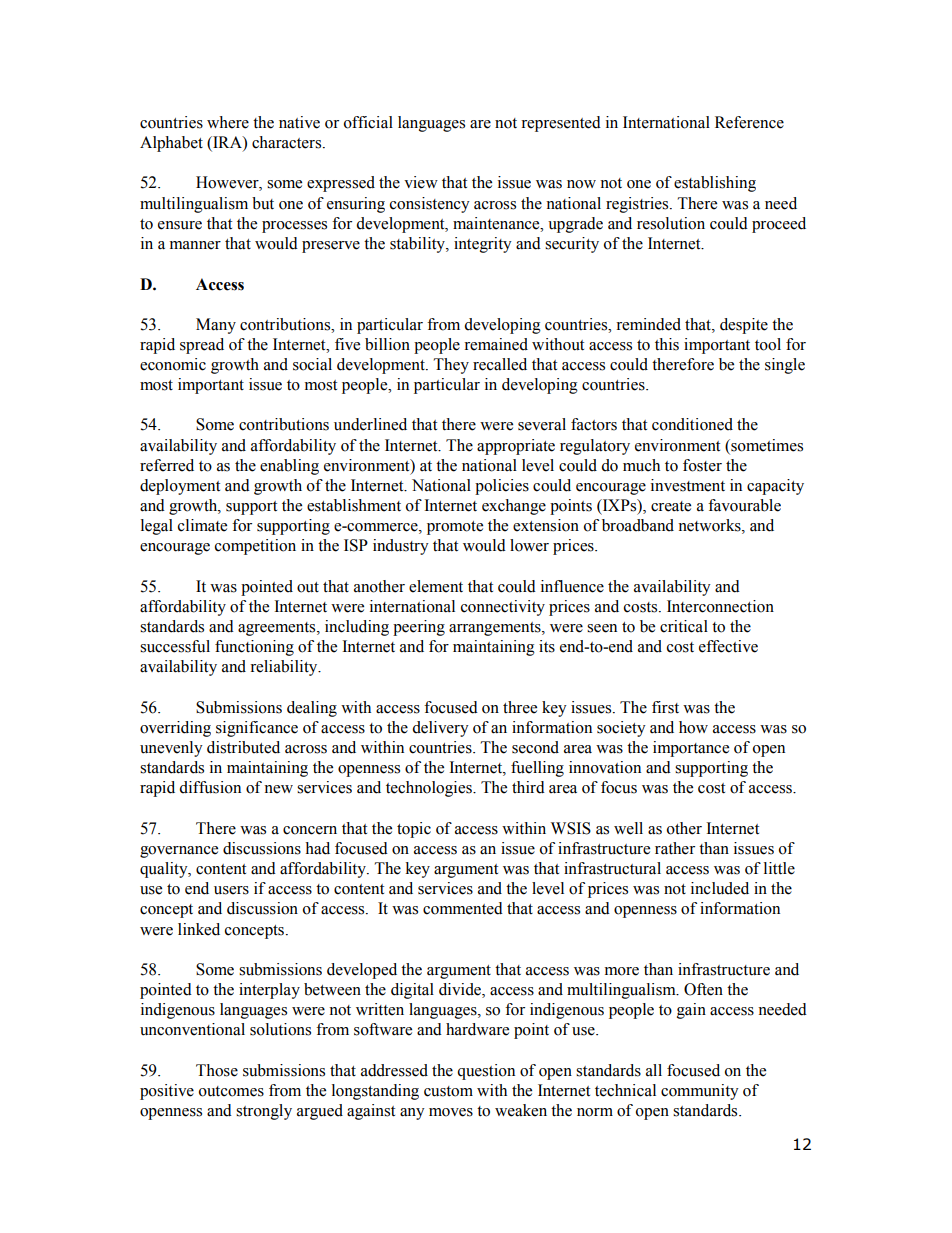 The width and height of the image is (952, 1233). What do you see at coordinates (700, 1092) in the image?
I see `community` at bounding box center [700, 1092].
